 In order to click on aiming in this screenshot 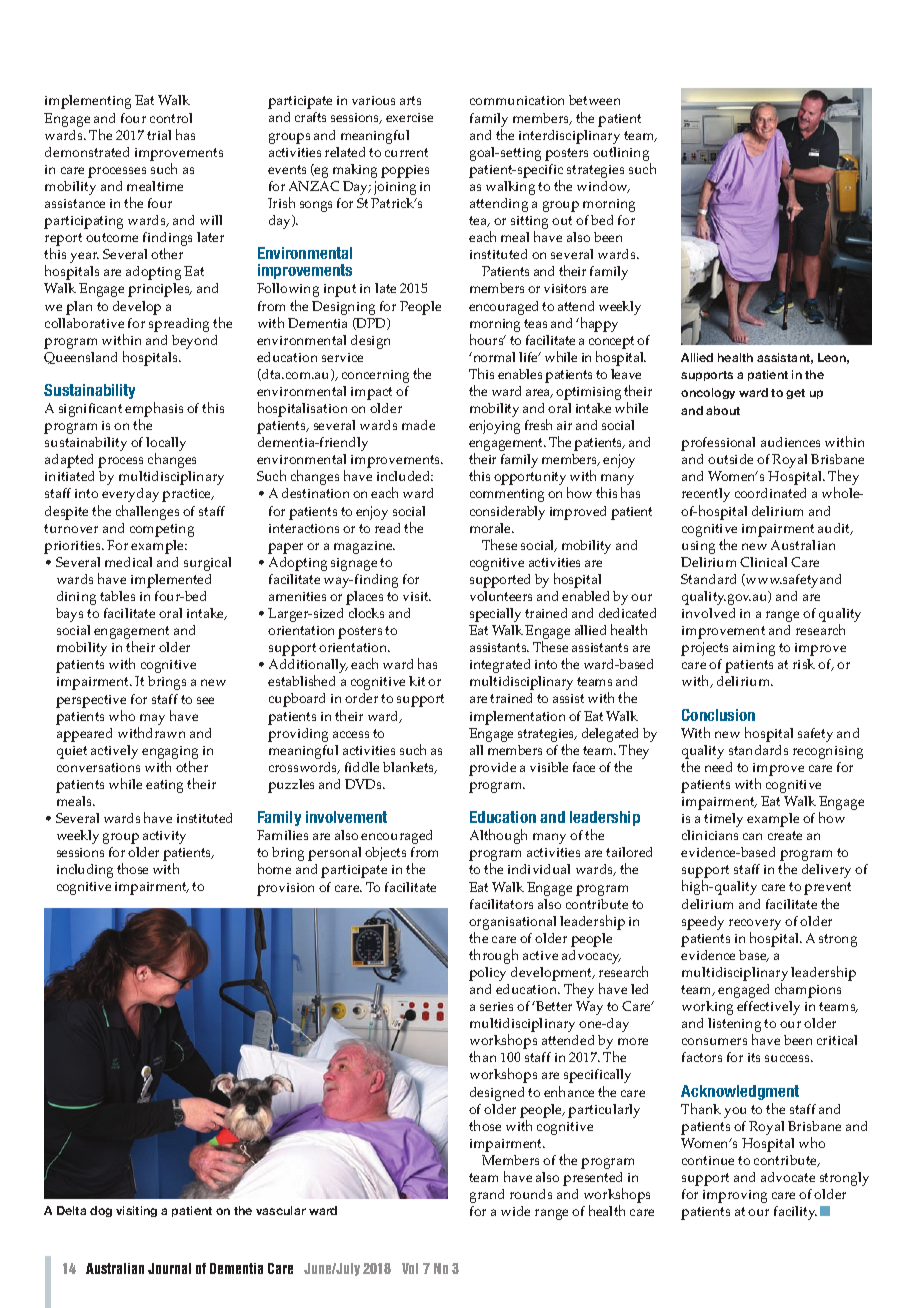, I will do `click(754, 649)`.
